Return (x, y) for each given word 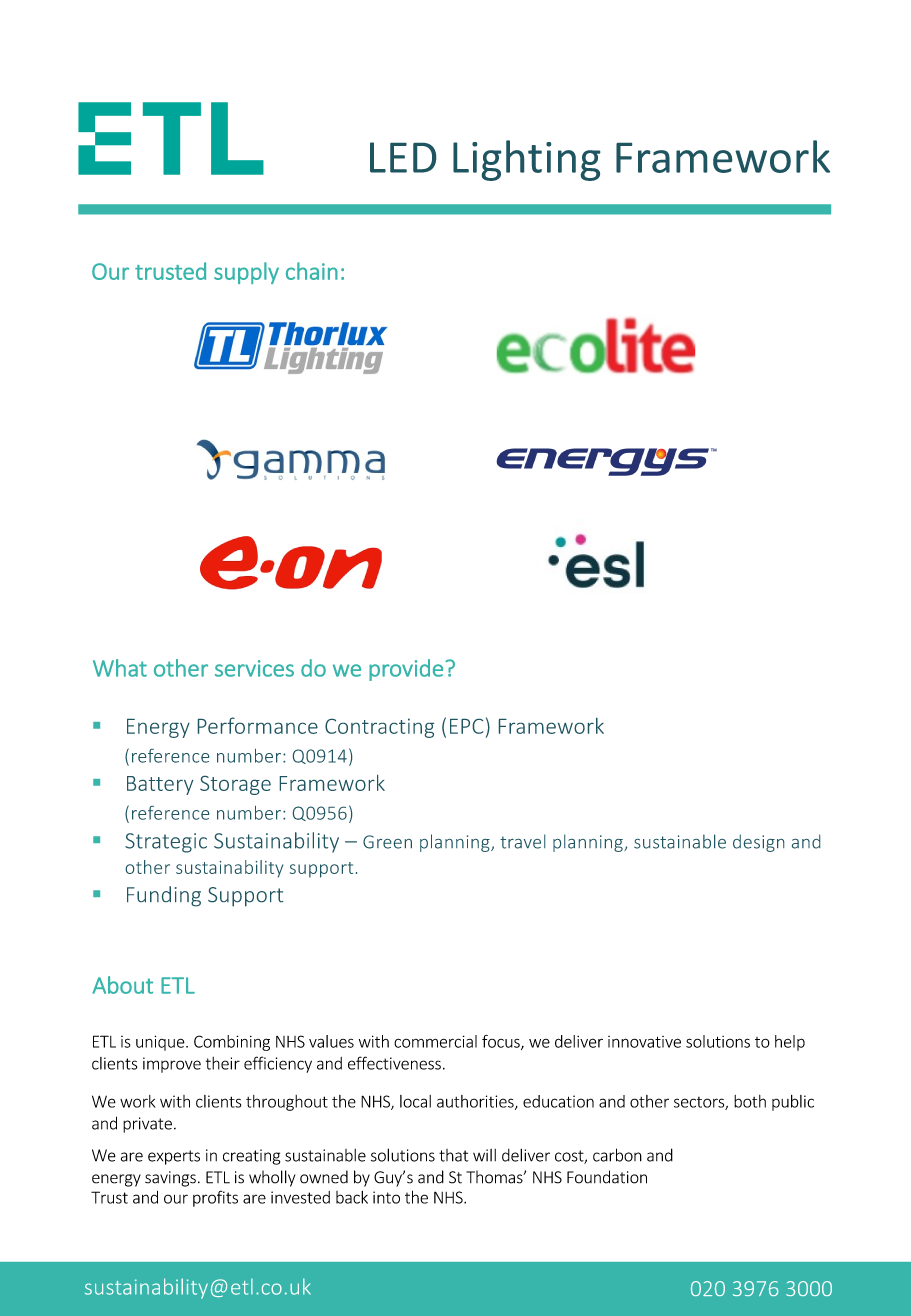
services (254, 668)
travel (522, 841)
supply (246, 273)
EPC (466, 726)
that (453, 1155)
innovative (644, 1042)
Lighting (527, 160)
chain (312, 271)
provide (406, 670)
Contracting (379, 728)
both (750, 1101)
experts (174, 1157)
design (758, 843)
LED (403, 157)
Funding (164, 896)
